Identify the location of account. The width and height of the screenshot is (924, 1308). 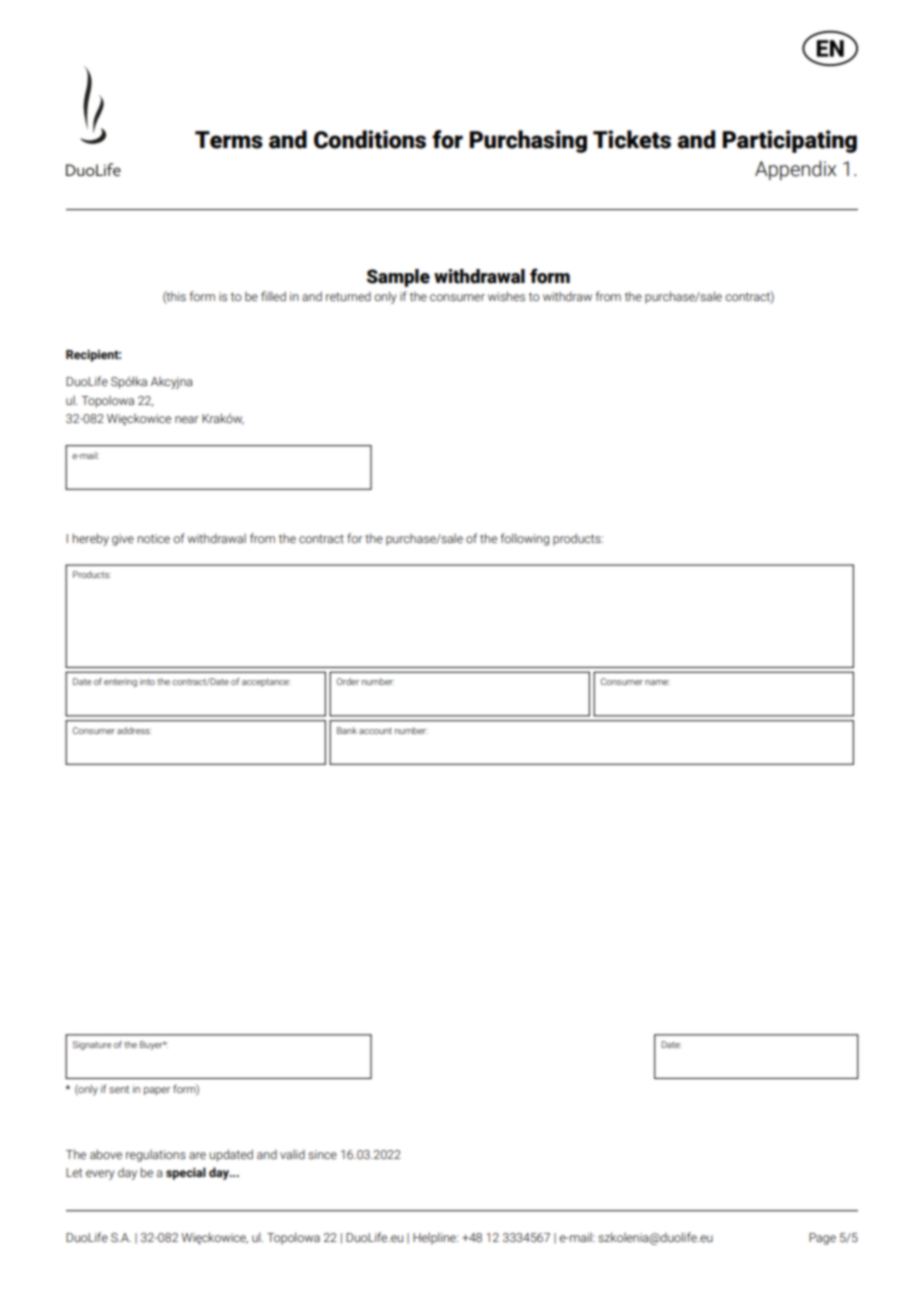
(375, 731).
